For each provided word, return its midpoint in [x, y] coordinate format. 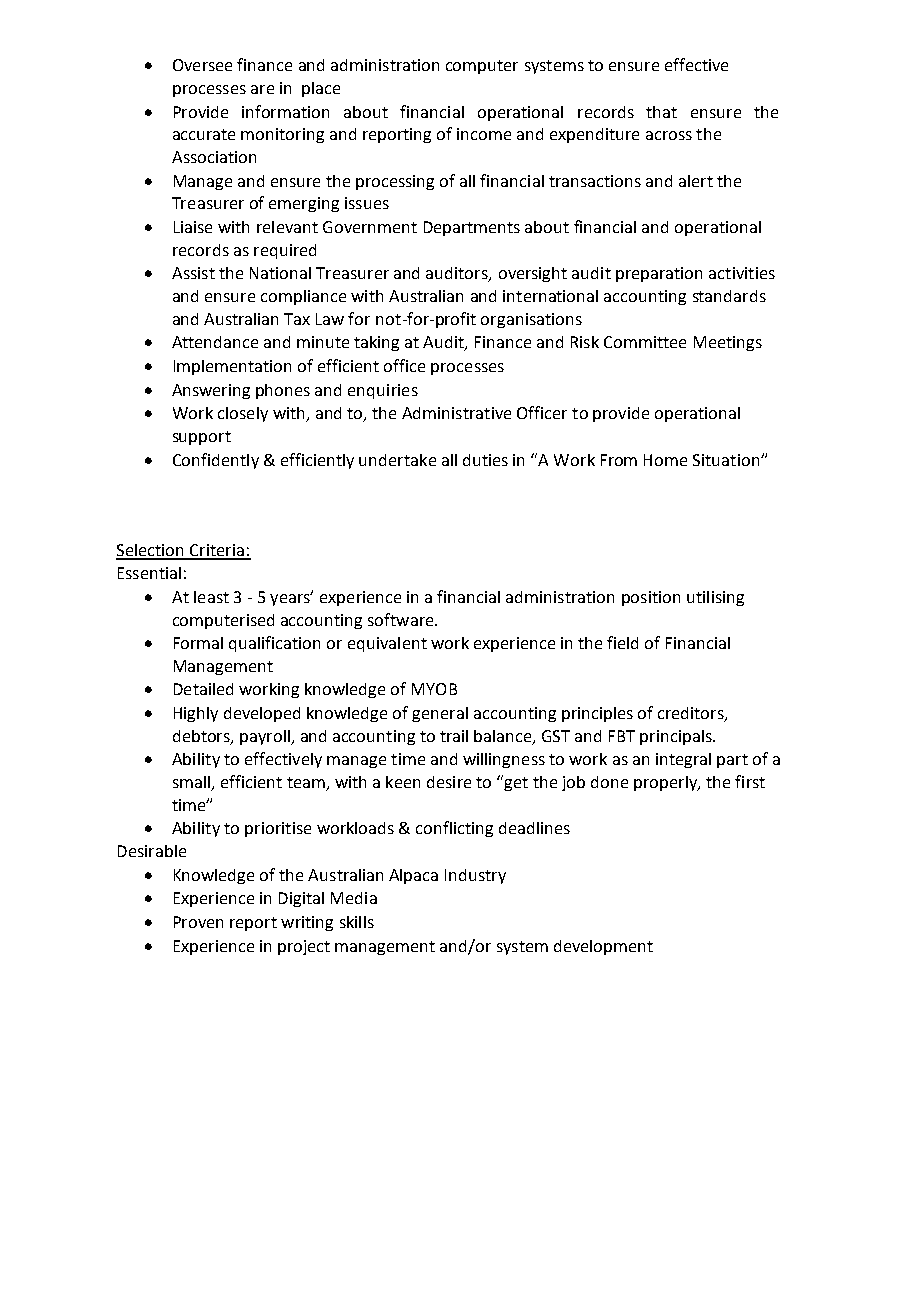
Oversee [202, 65]
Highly [196, 714]
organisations [531, 320]
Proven [198, 922]
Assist [193, 273]
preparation [659, 274]
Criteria [217, 551]
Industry [475, 876]
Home [665, 460]
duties [485, 460]
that [661, 112]
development [603, 947]
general [440, 714]
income [484, 134]
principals [677, 737]
